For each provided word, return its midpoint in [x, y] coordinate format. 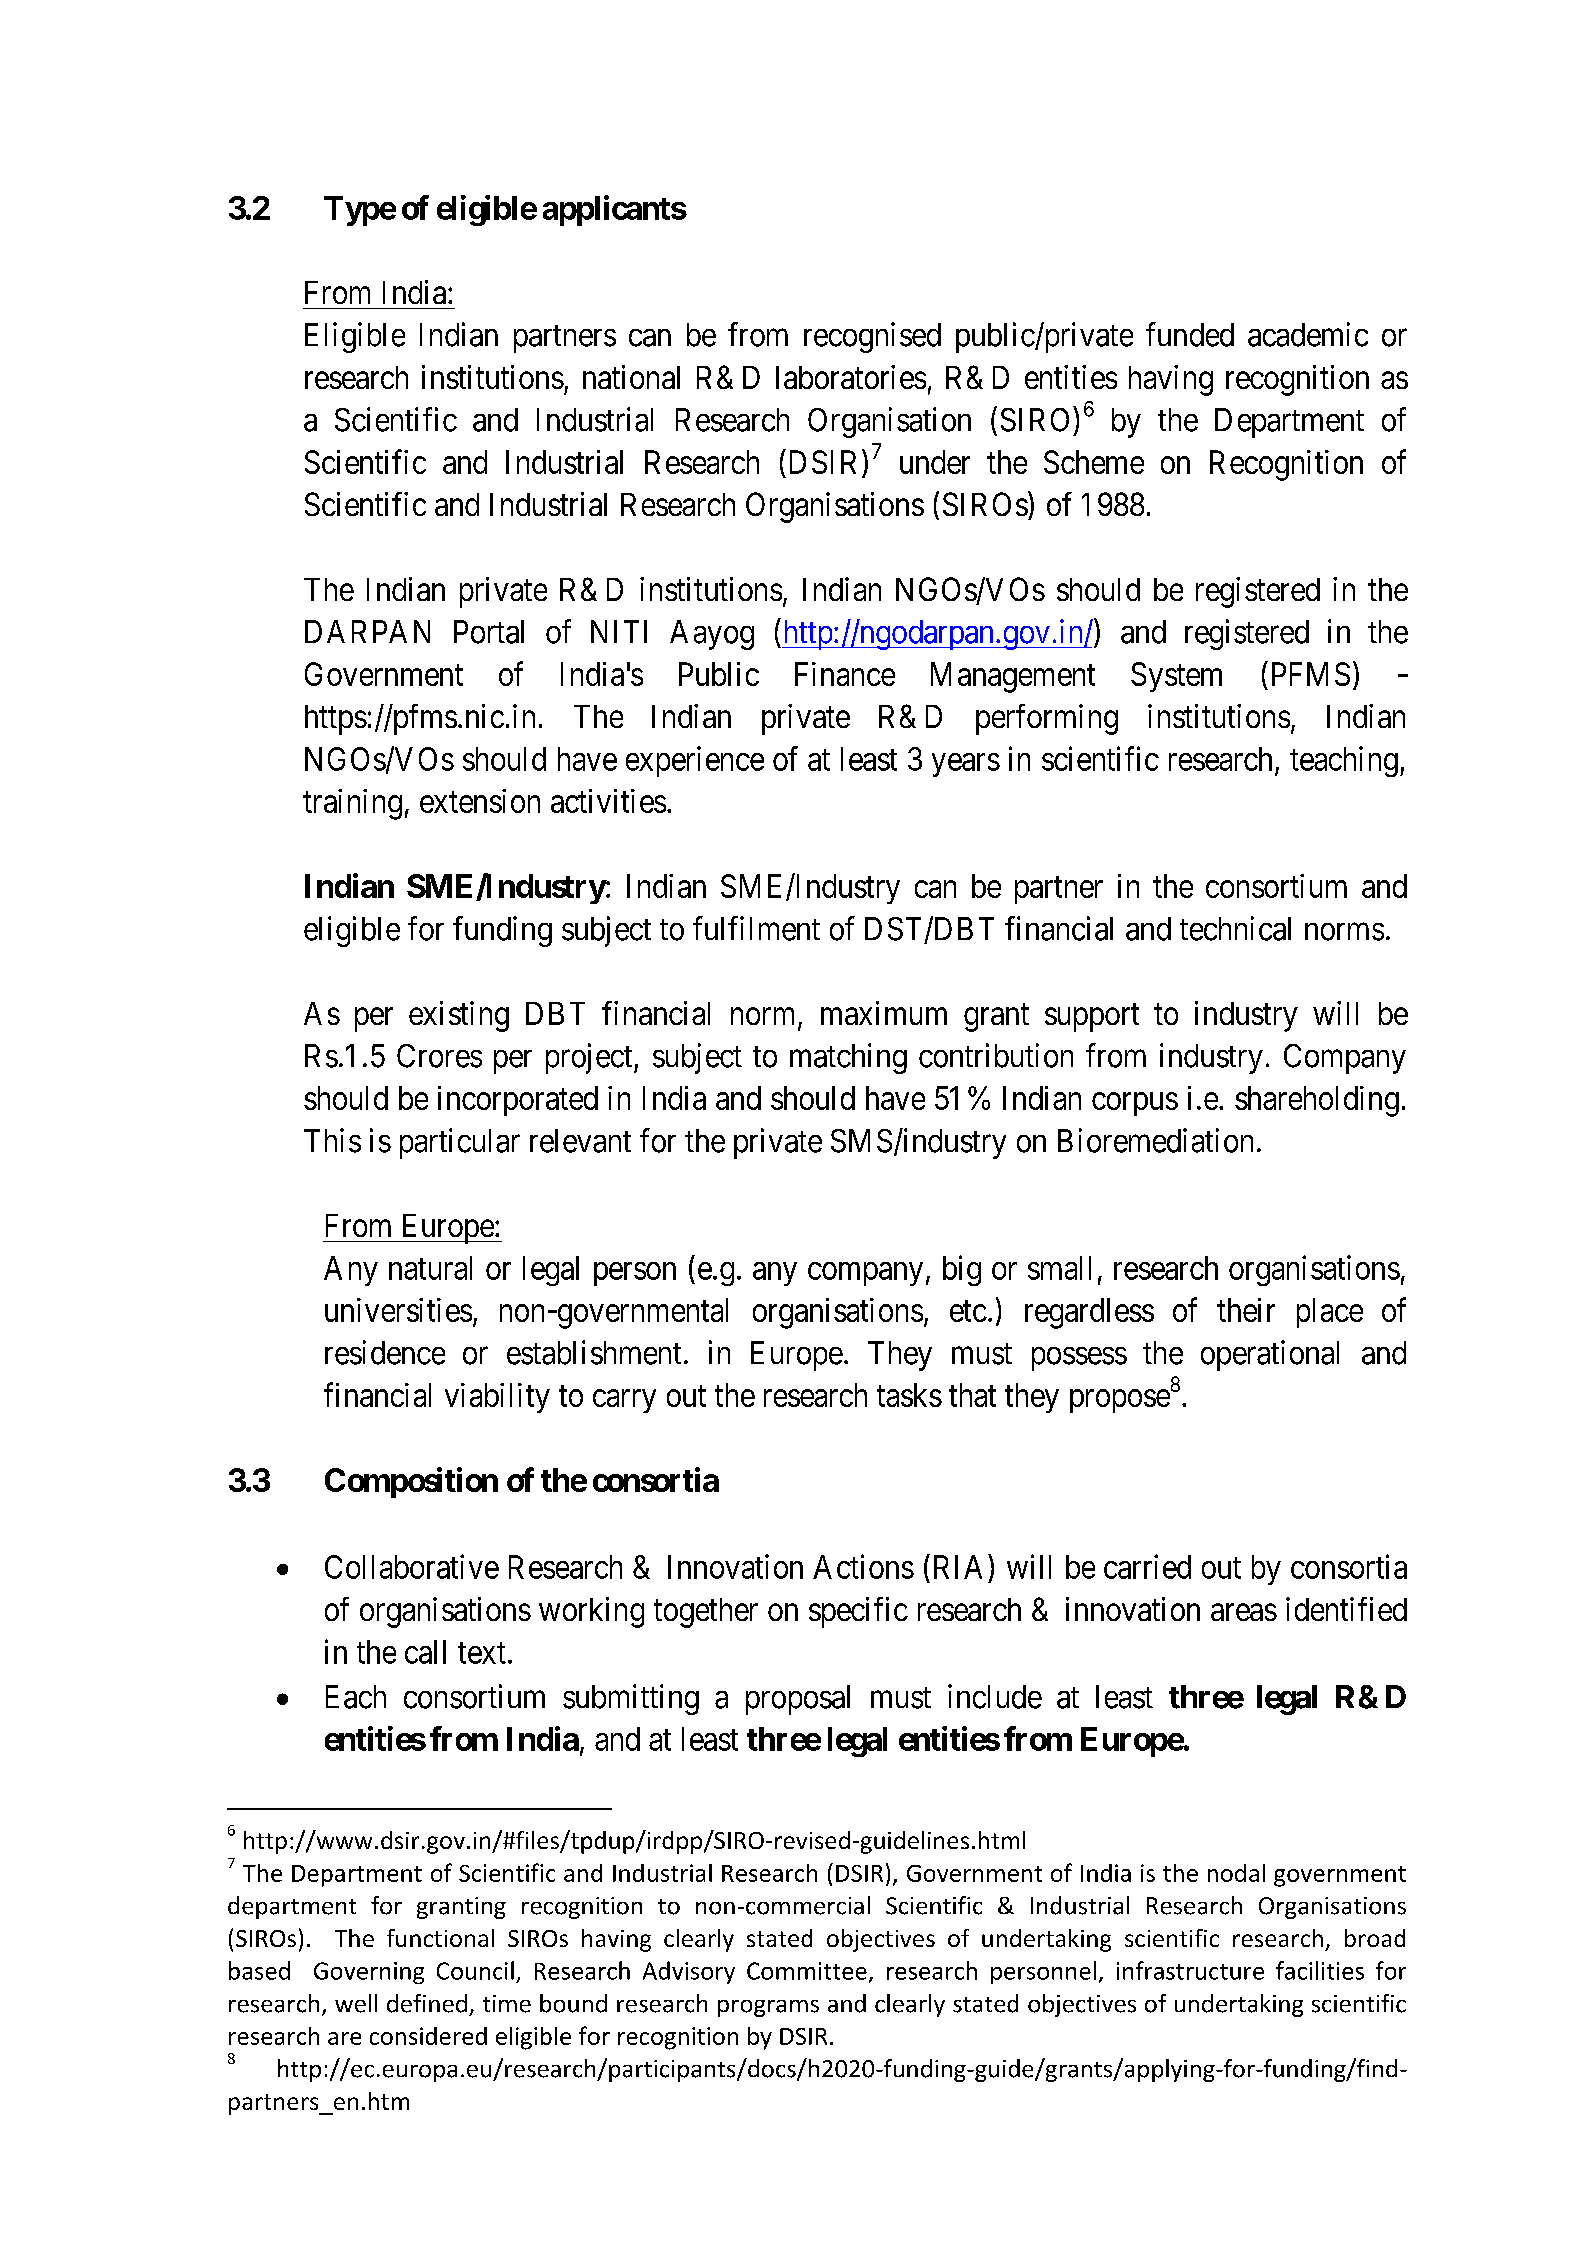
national [631, 377]
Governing [369, 1973]
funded [1190, 334]
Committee [807, 1971]
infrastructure [1190, 1970]
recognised [872, 337]
